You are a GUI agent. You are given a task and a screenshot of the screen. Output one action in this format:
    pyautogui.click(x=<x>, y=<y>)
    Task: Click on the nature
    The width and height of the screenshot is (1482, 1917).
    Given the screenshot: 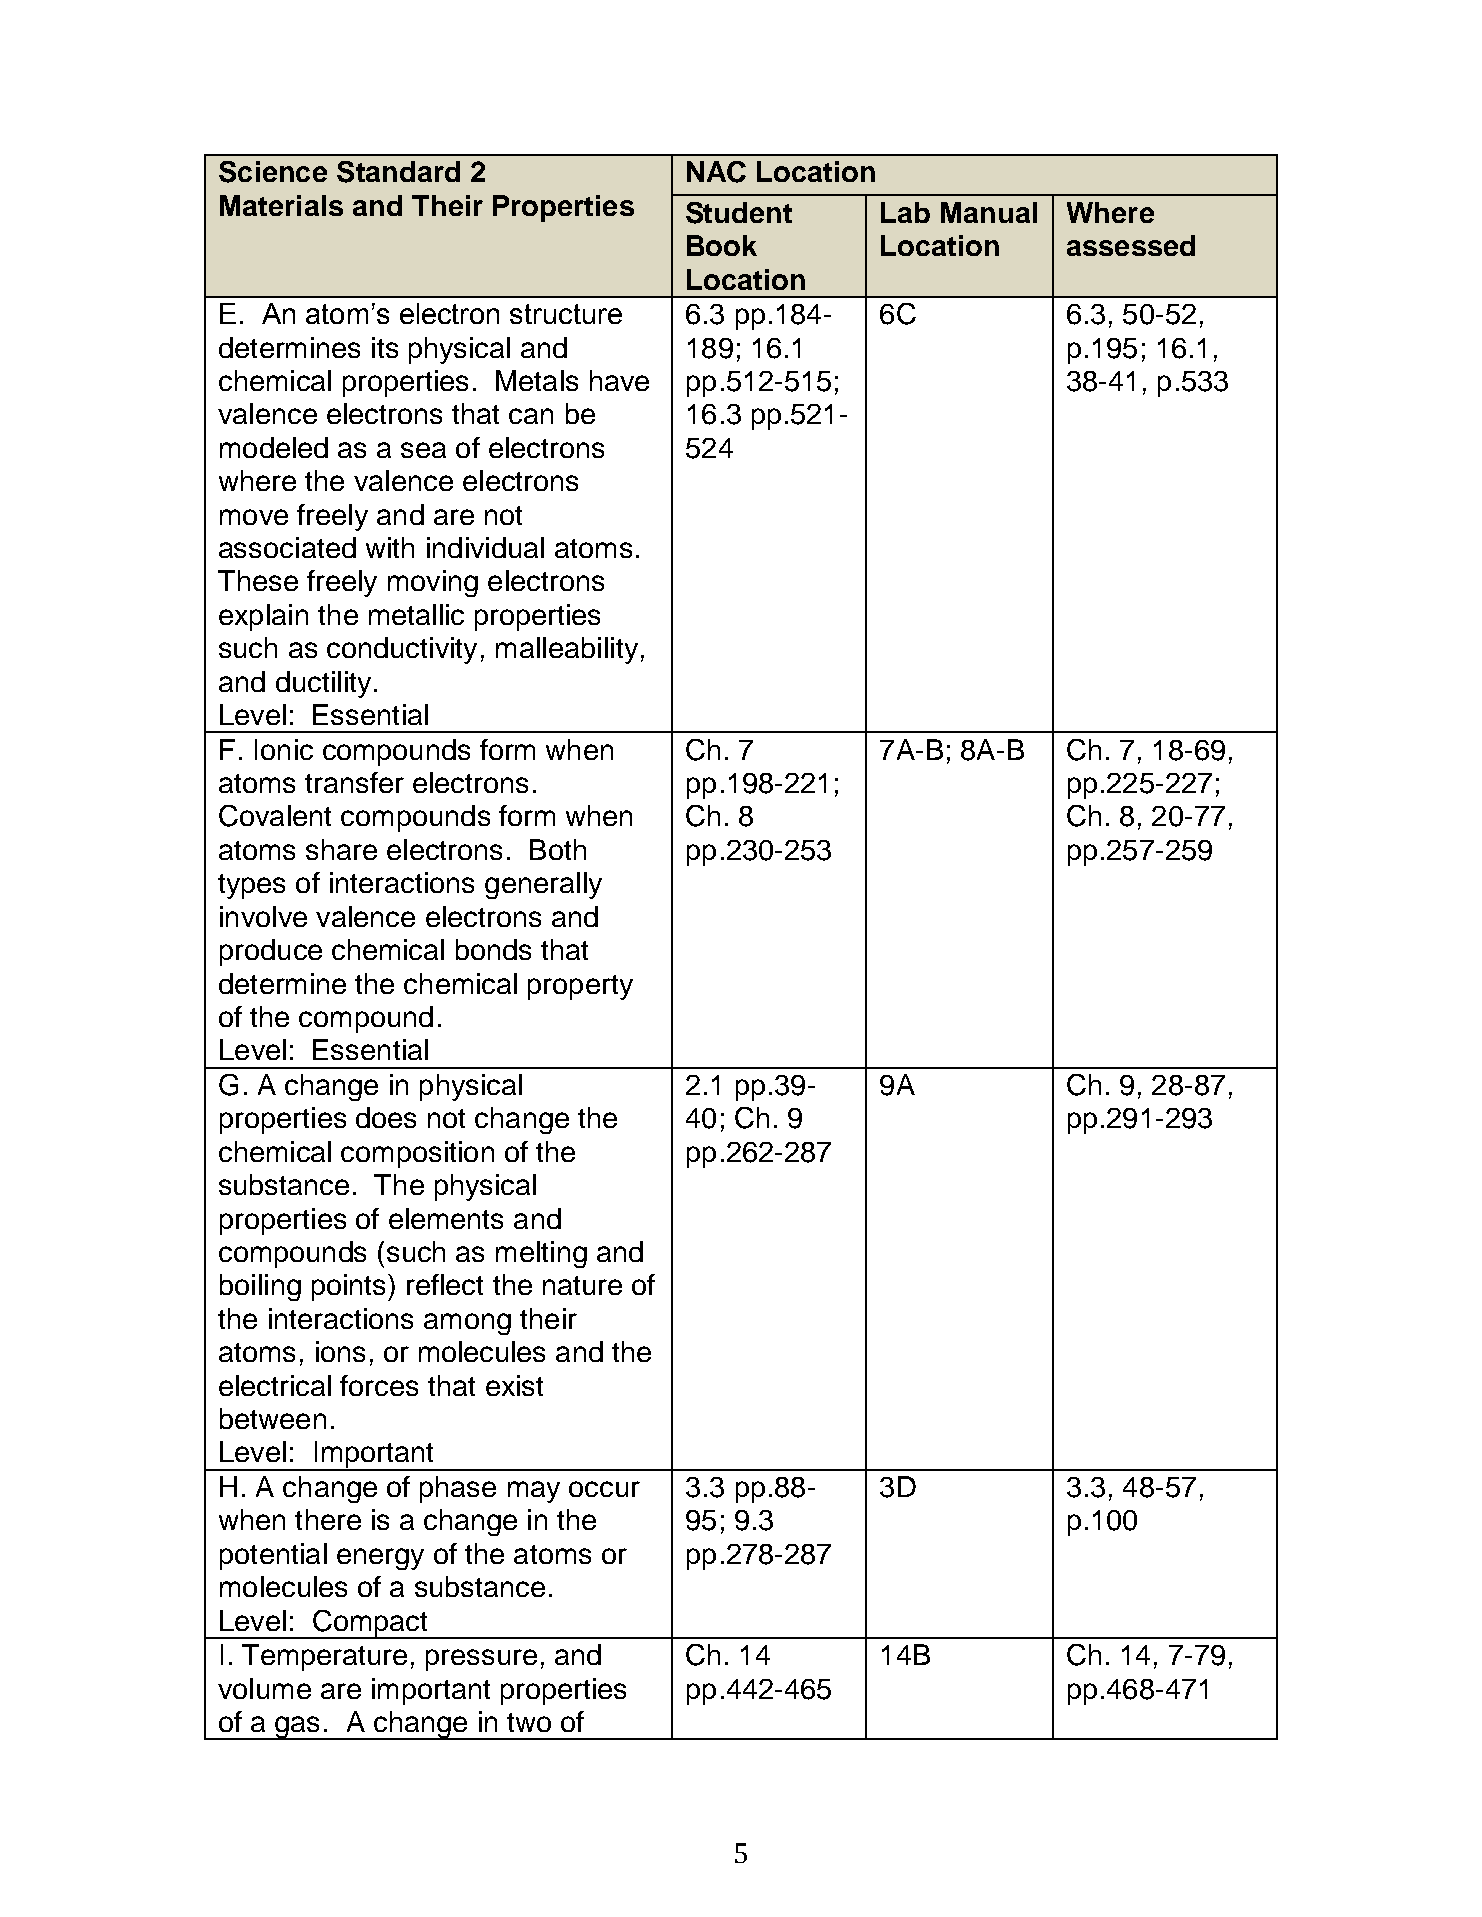 What is the action you would take?
    pyautogui.click(x=582, y=1285)
